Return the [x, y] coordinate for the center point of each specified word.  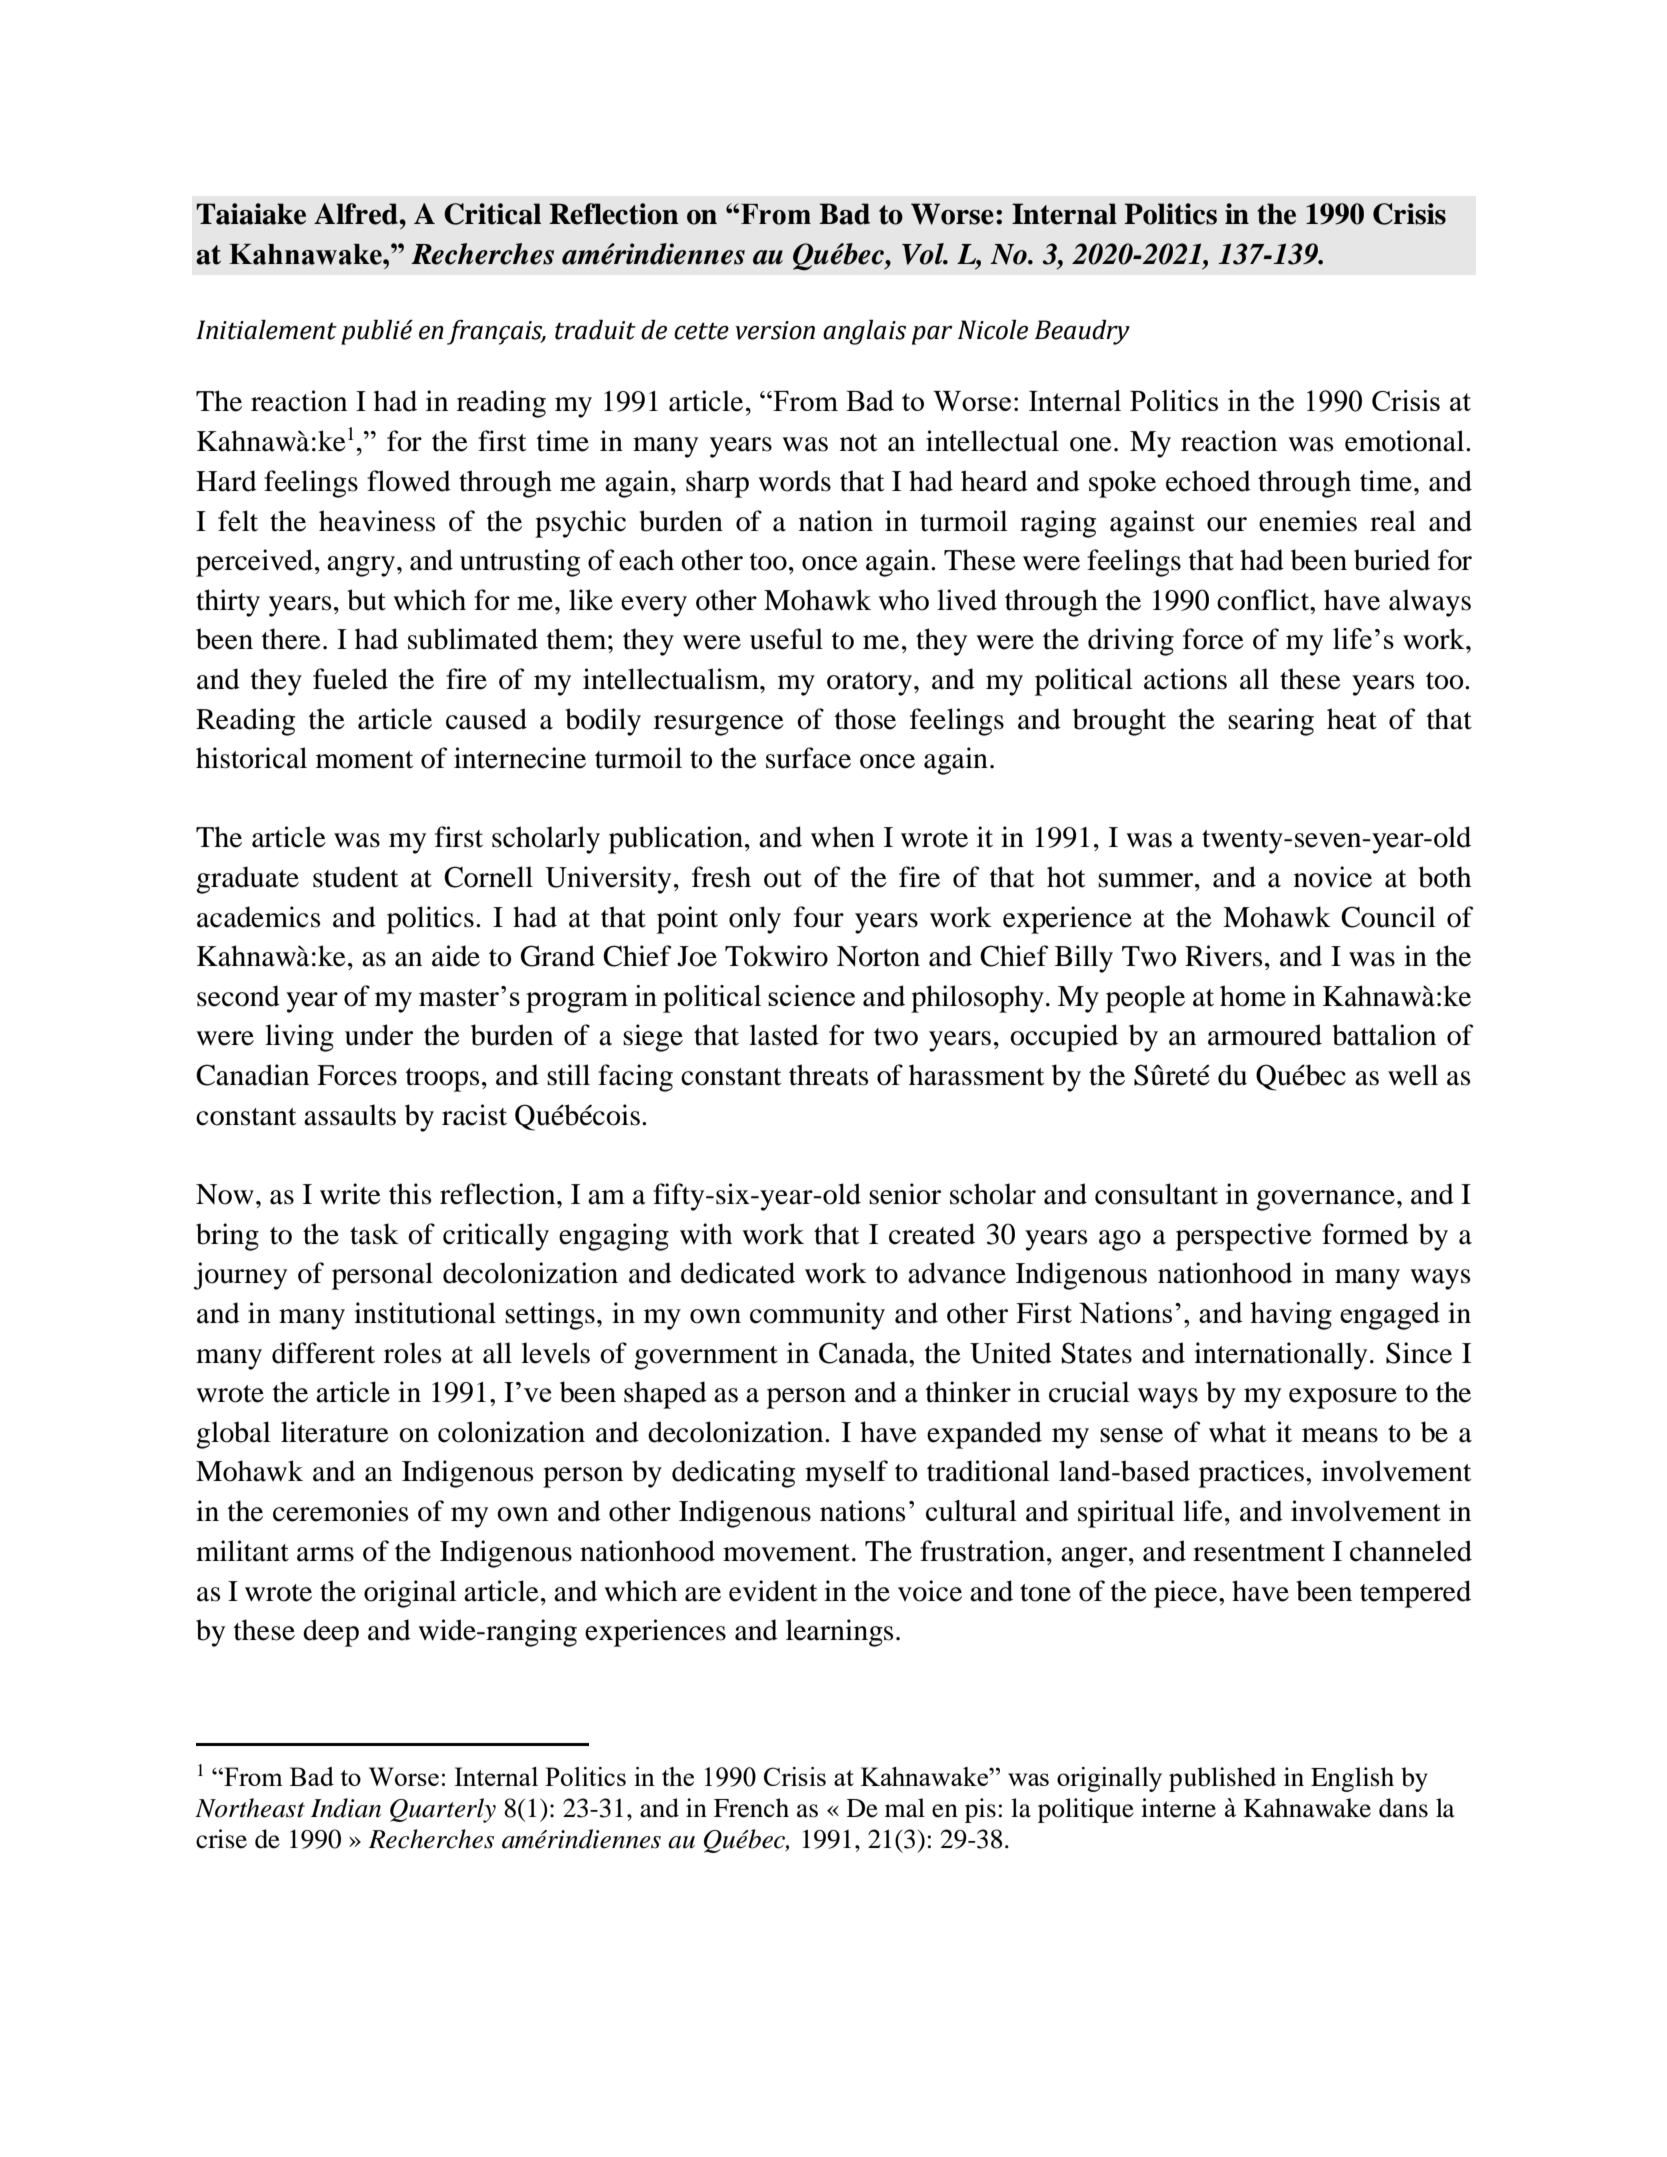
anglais [864, 332]
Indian [346, 1808]
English [1352, 1779]
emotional [1406, 441]
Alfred [357, 214]
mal [905, 1808]
